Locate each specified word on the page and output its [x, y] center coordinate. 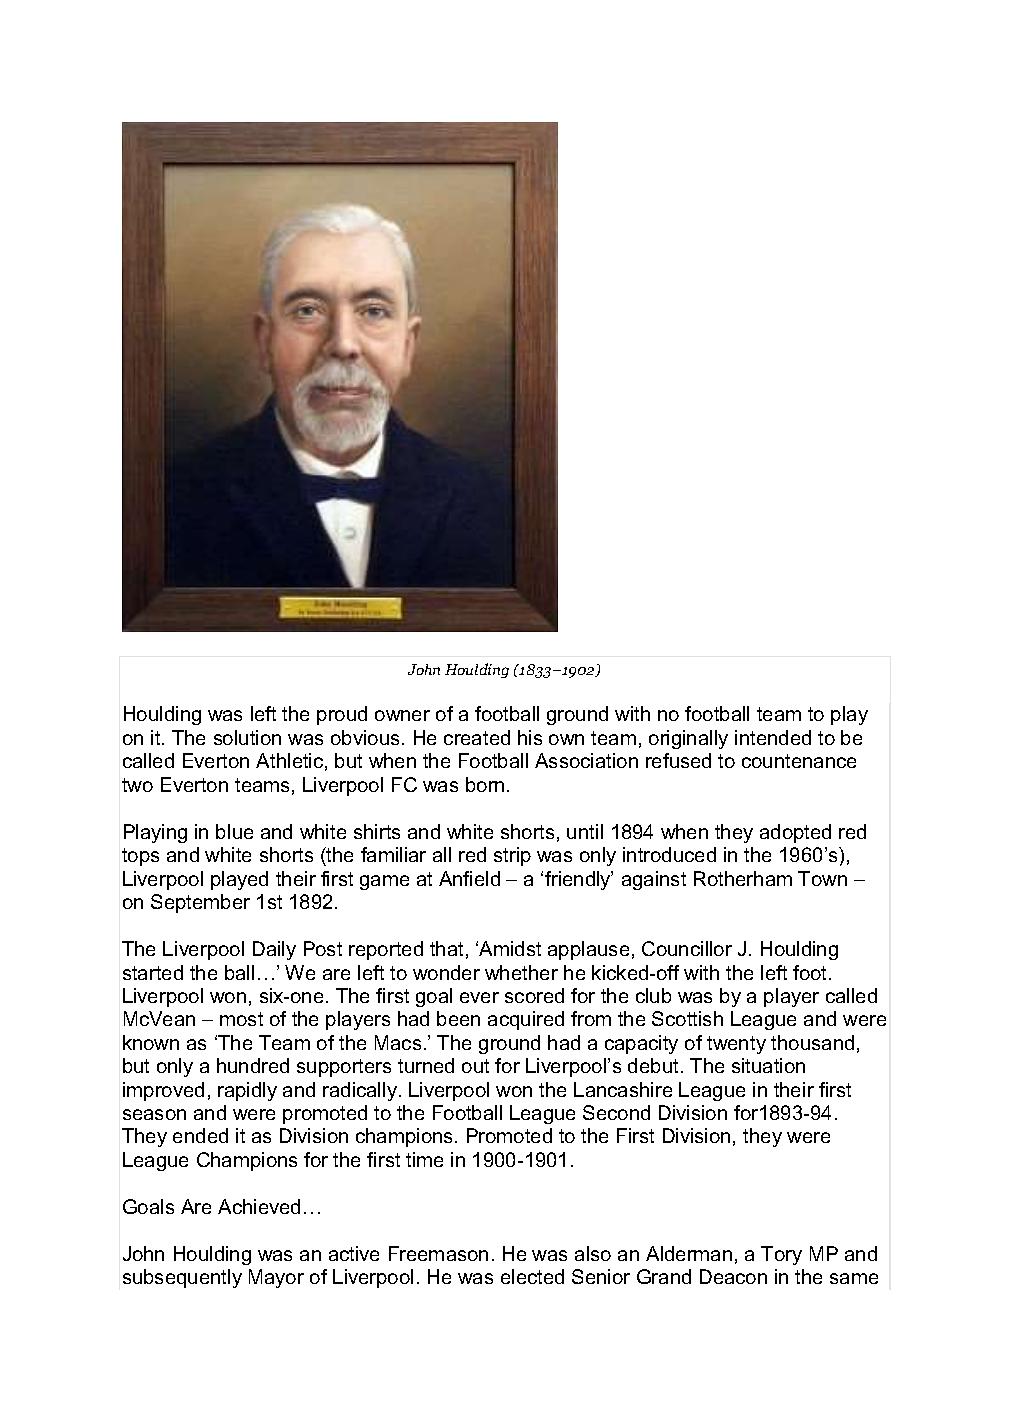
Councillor [687, 948]
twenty [736, 1045]
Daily [274, 950]
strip [512, 856]
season [154, 1114]
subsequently [182, 1278]
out [475, 1066]
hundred [253, 1065]
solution [247, 737]
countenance [799, 761]
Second [616, 1112]
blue [234, 831]
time [424, 1159]
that [446, 948]
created [477, 737]
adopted [795, 833]
